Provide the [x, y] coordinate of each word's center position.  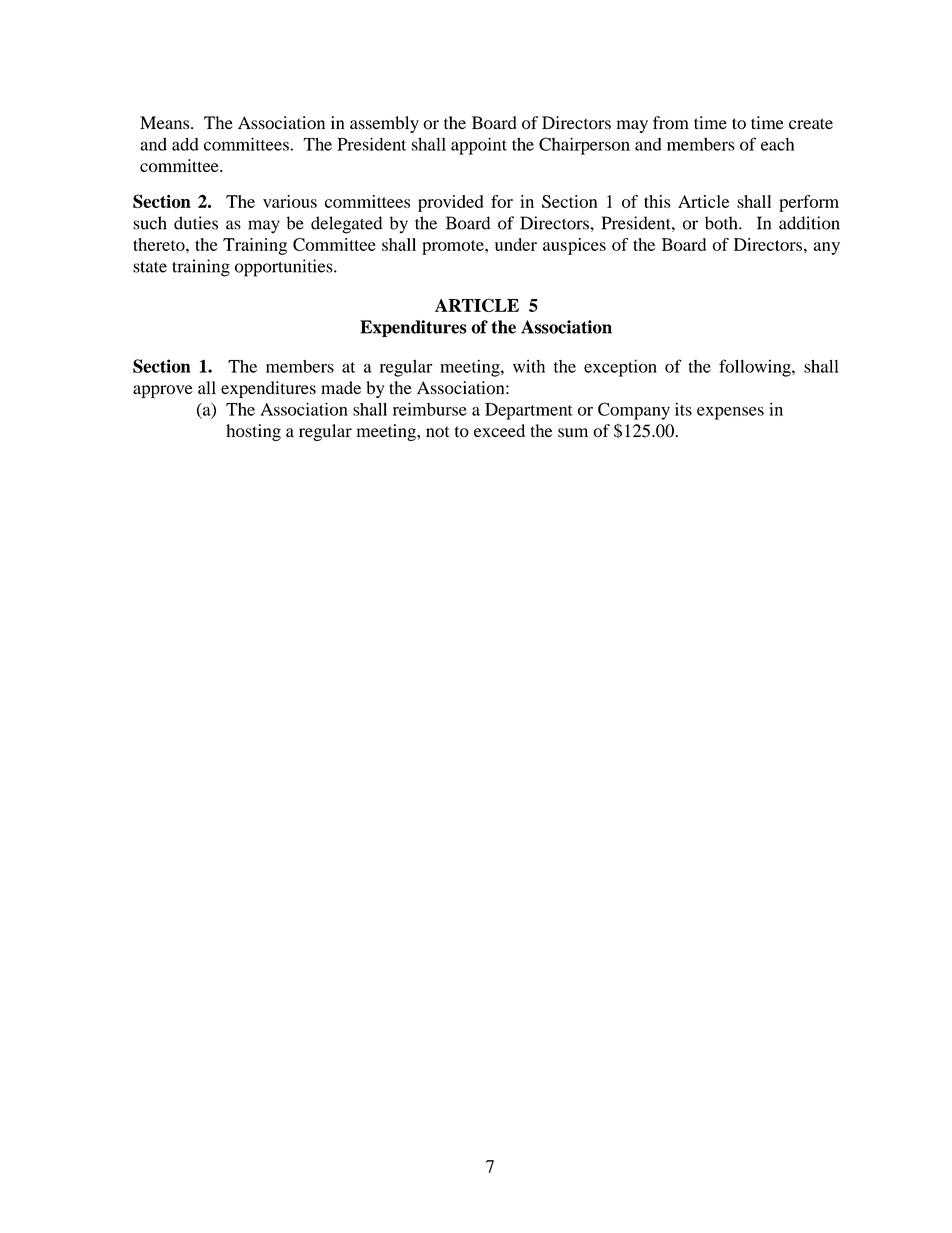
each [778, 144]
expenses [730, 413]
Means [166, 123]
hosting [253, 432]
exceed [499, 430]
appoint [479, 146]
